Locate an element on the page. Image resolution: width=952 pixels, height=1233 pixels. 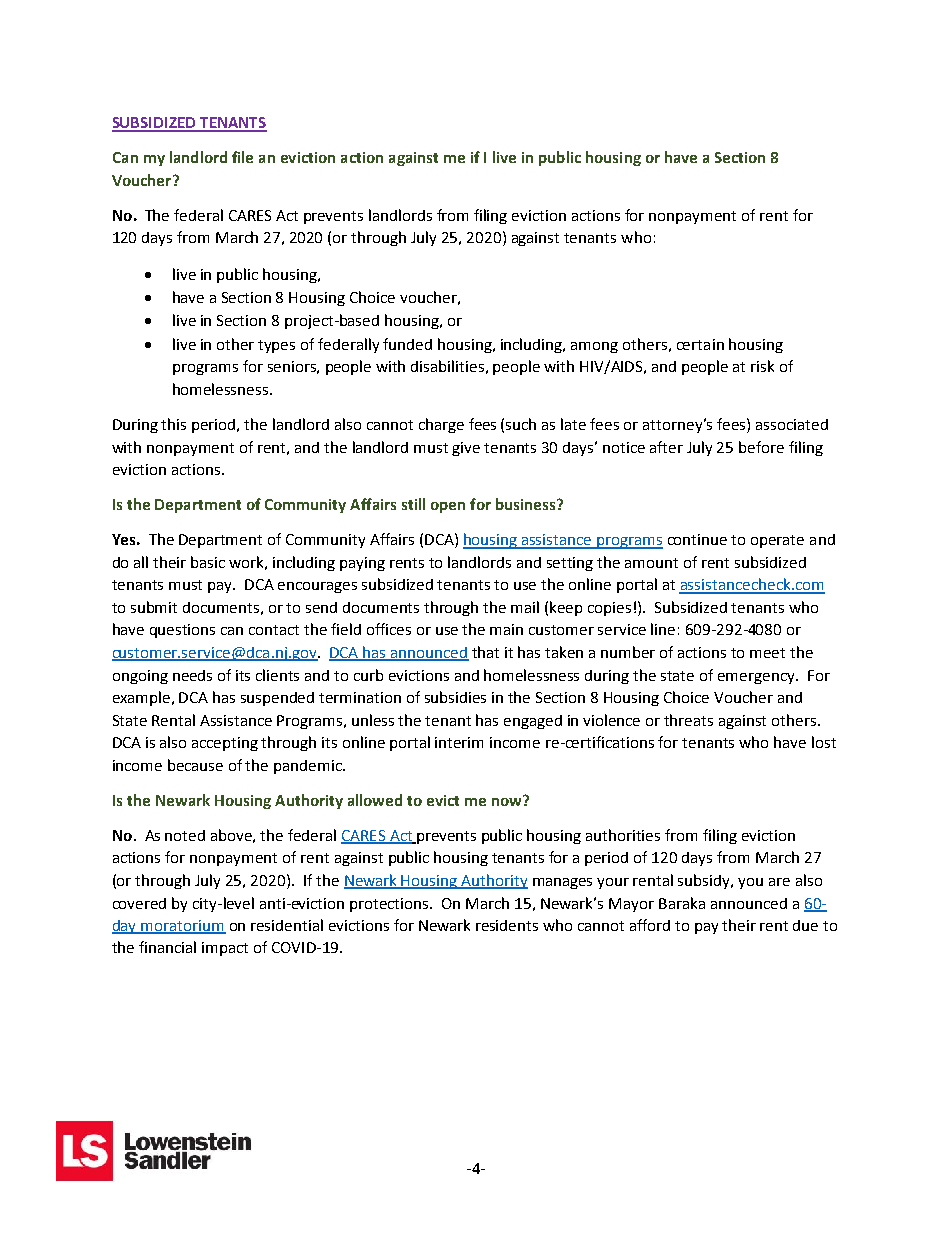
needs is located at coordinates (192, 675).
